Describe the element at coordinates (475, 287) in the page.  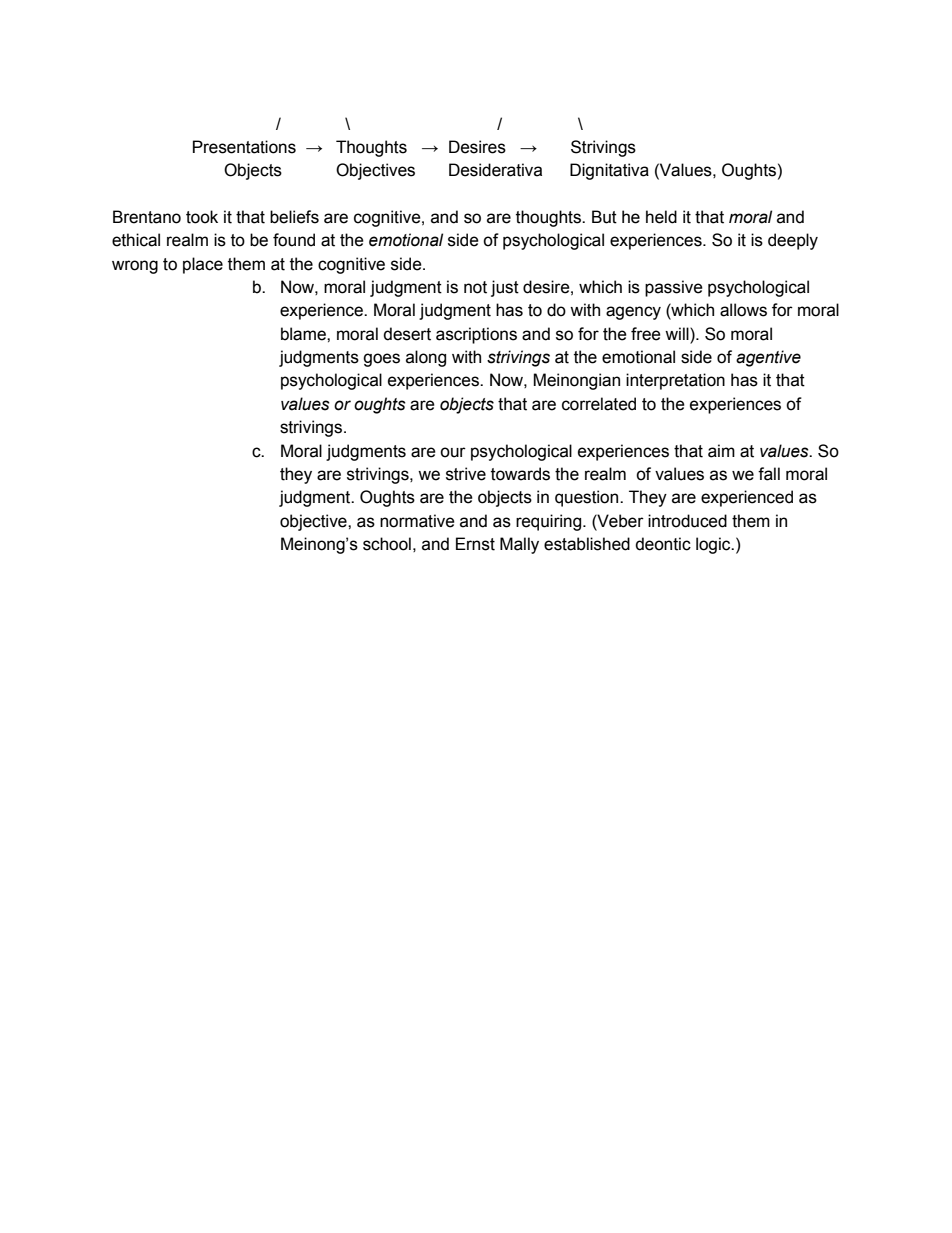
I see `not` at that location.
